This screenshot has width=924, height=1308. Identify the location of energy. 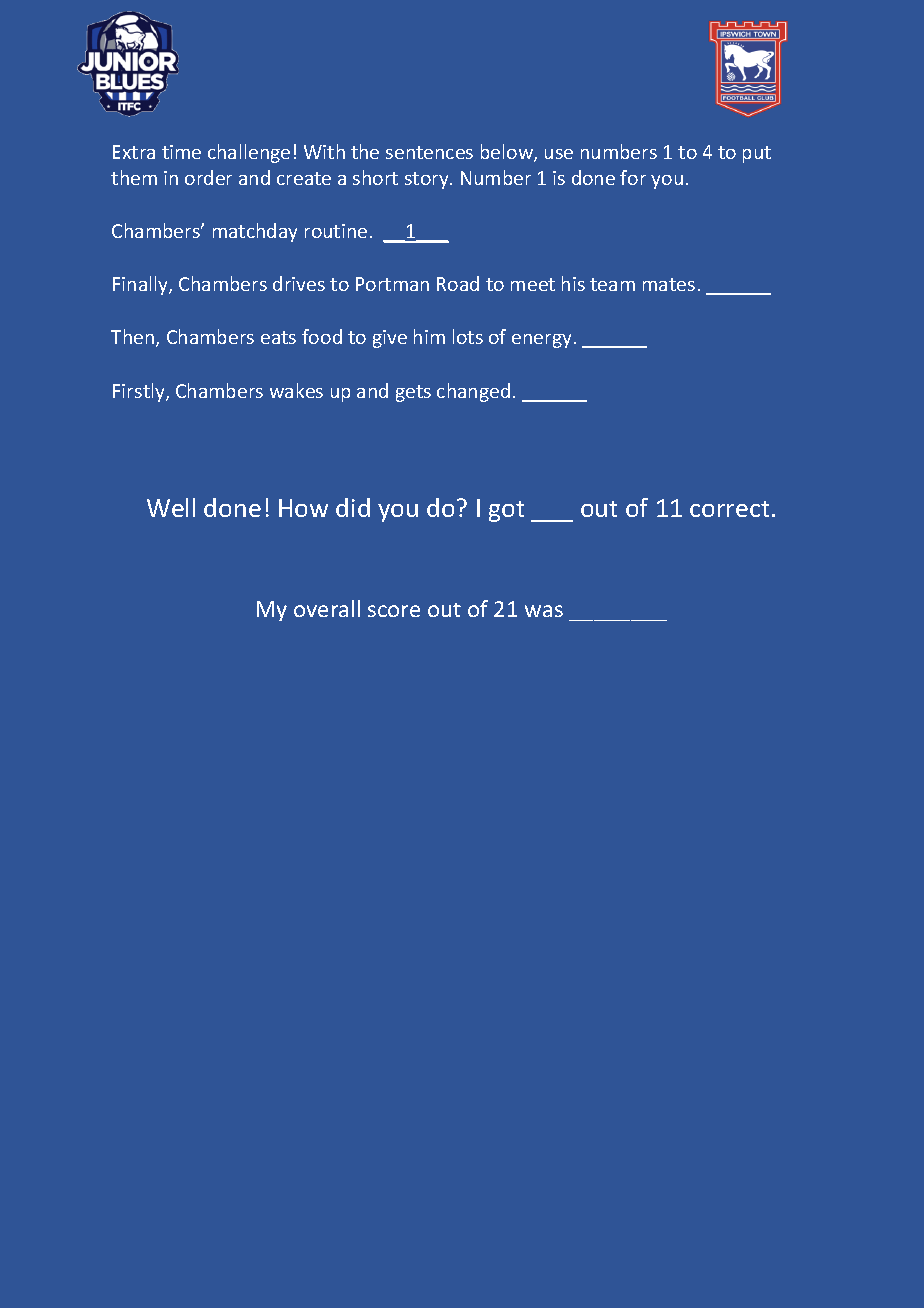
(541, 341).
